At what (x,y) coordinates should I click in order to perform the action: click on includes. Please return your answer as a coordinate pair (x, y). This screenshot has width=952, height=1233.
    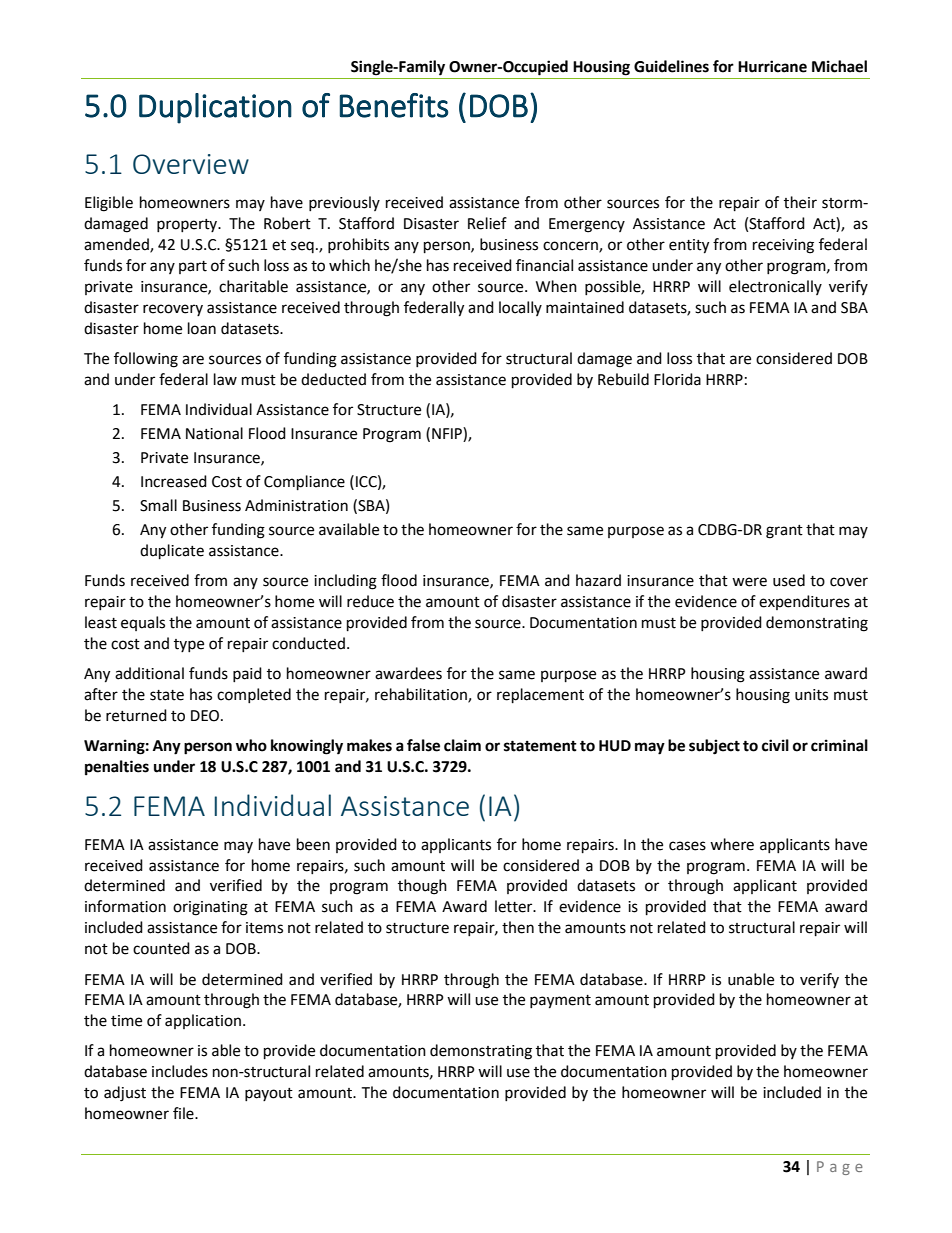
    Looking at the image, I should click on (180, 1071).
